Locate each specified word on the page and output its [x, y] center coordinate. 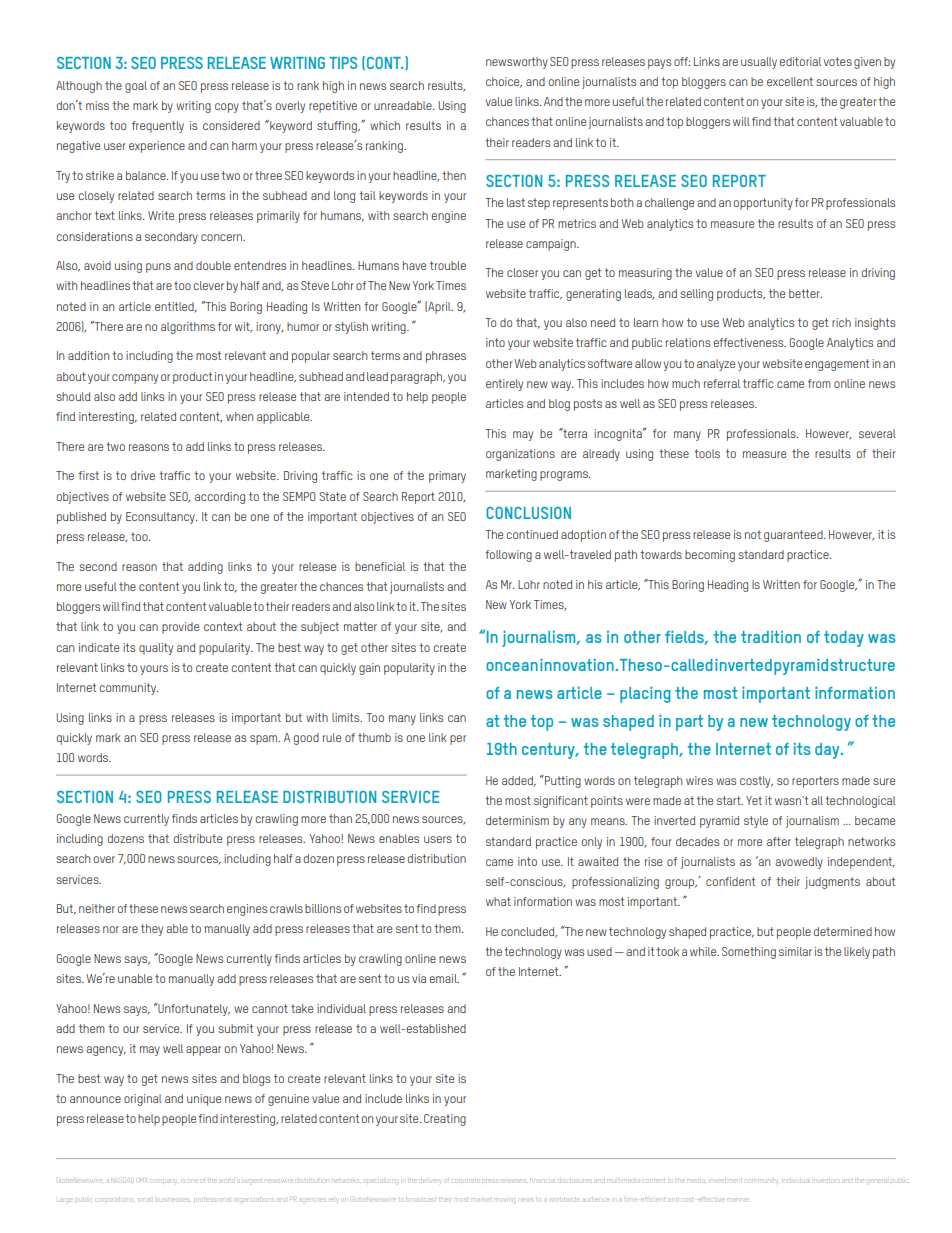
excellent [790, 81]
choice [504, 82]
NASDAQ [122, 1180]
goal [136, 87]
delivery [431, 1181]
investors [825, 1179]
